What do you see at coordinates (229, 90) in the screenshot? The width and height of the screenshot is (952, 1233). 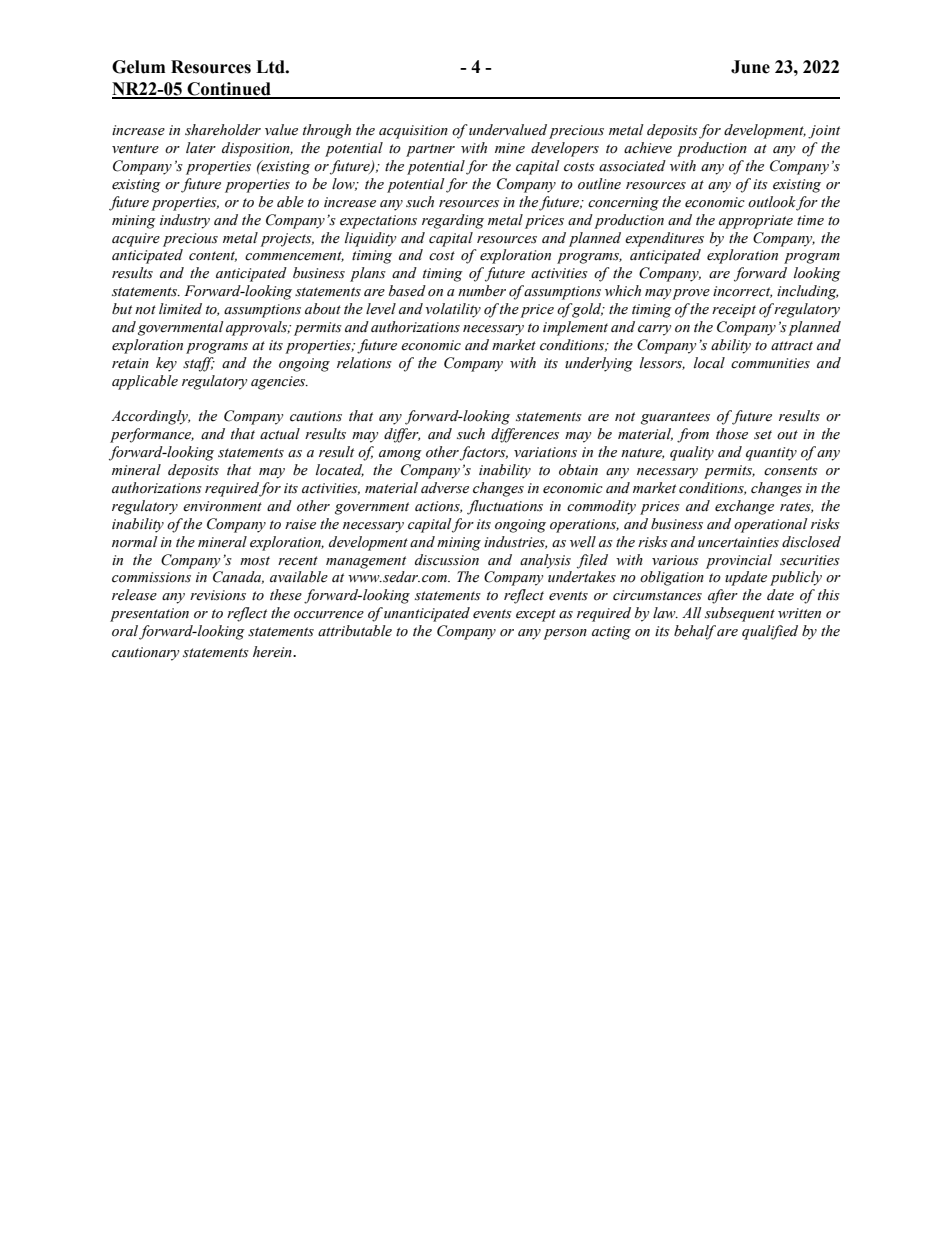 I see `Continued` at bounding box center [229, 90].
